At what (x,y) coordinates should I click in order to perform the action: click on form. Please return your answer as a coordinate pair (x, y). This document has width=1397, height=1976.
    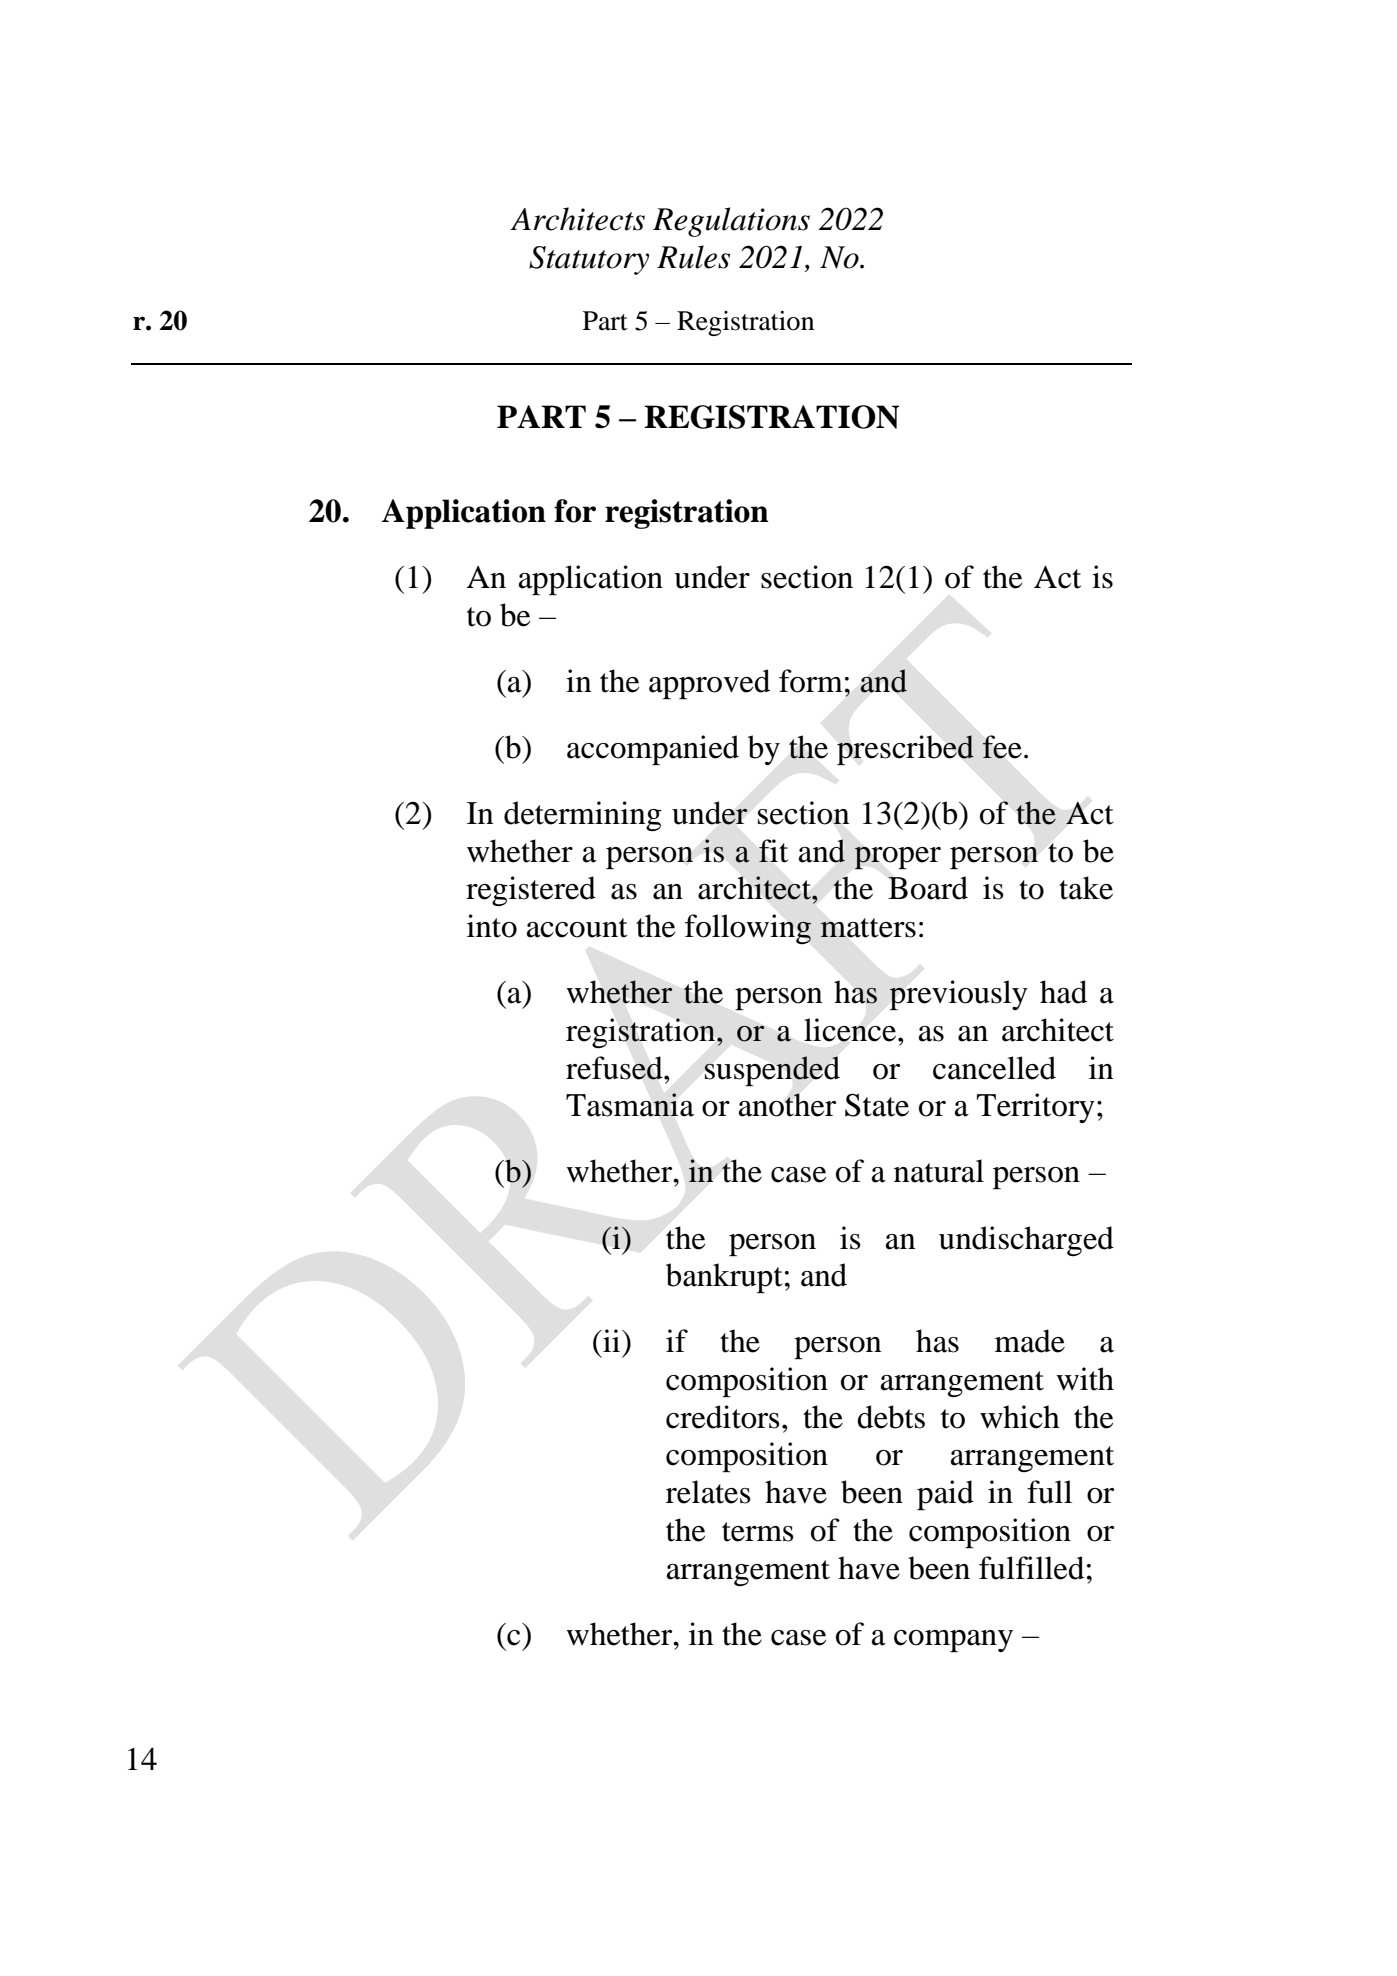
    Looking at the image, I should click on (811, 681).
